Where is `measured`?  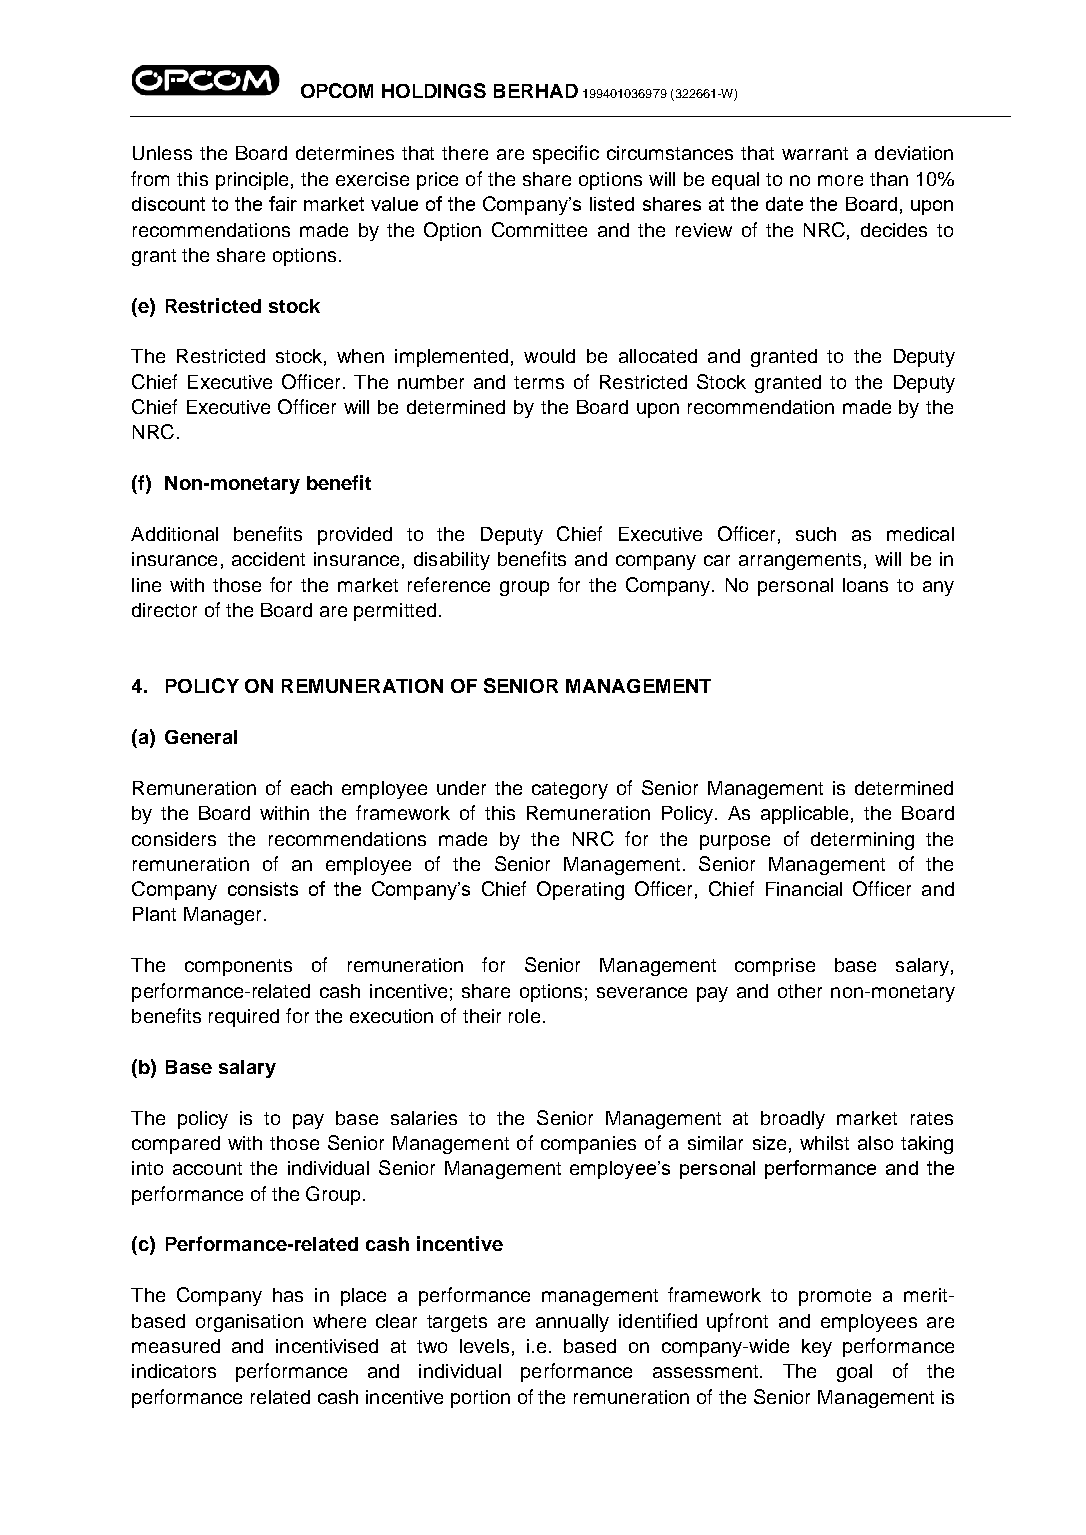 measured is located at coordinates (176, 1346).
